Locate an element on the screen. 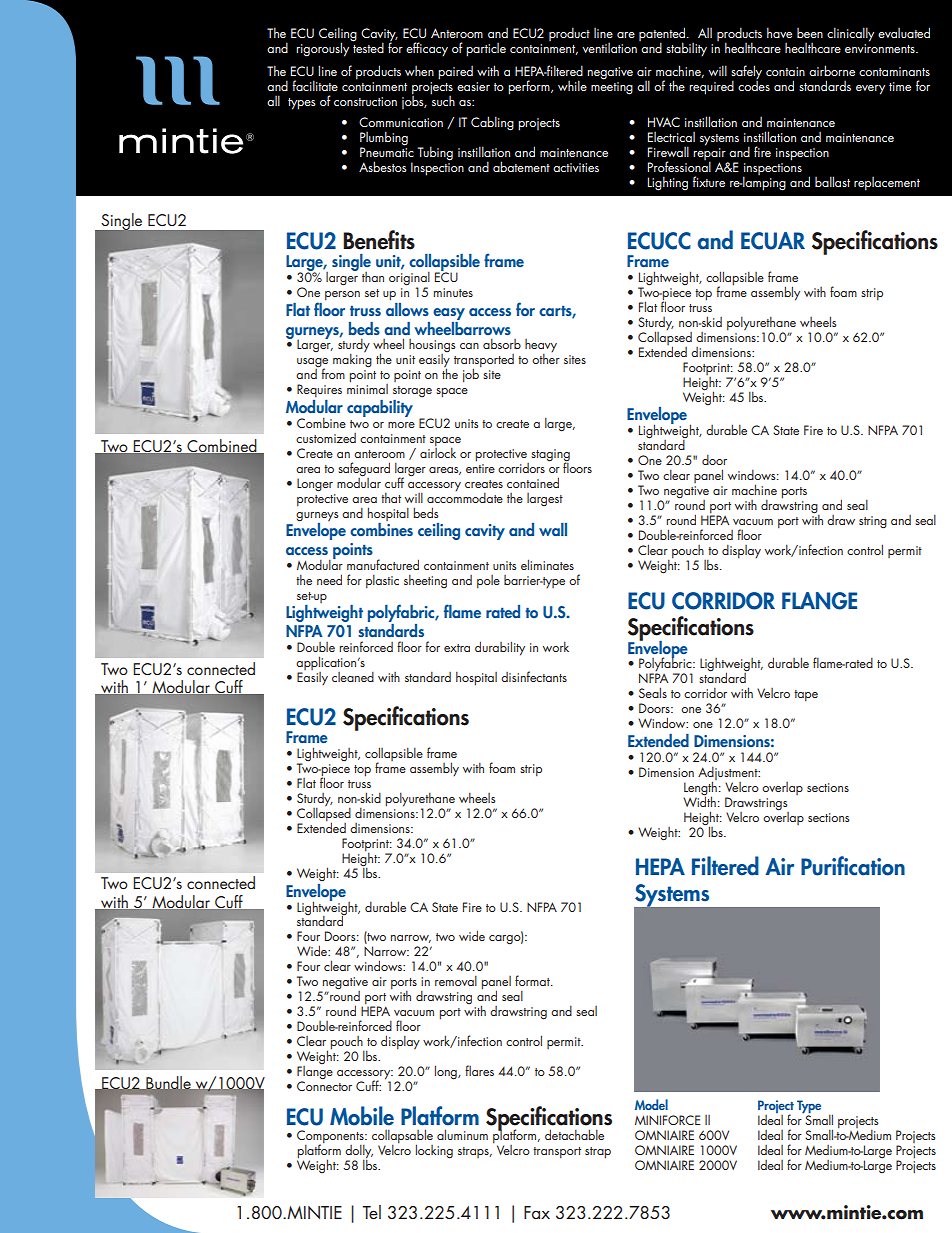 This screenshot has width=952, height=1233. more is located at coordinates (401, 425).
